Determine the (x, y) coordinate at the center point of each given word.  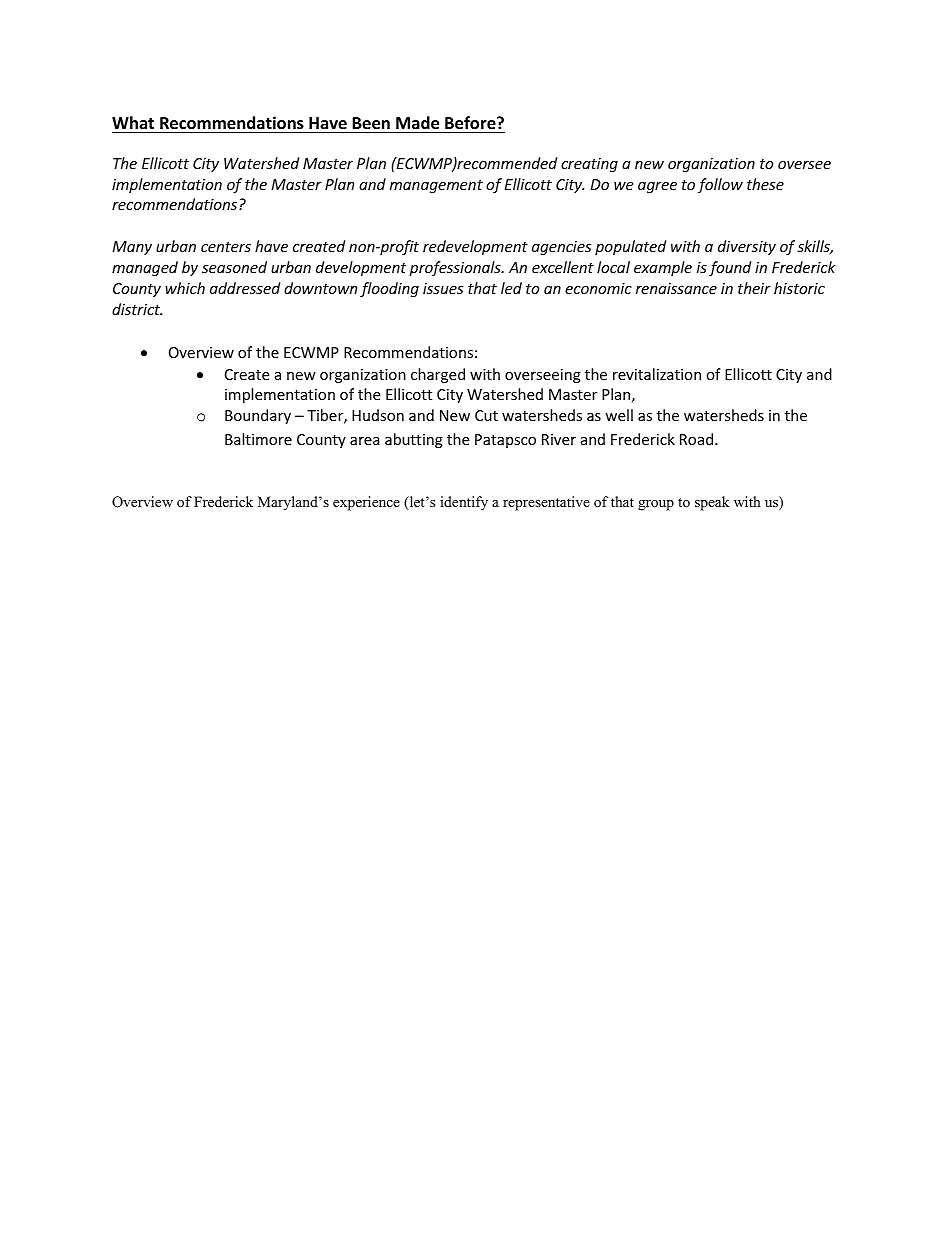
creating (589, 165)
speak (712, 503)
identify (464, 503)
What (133, 122)
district (137, 309)
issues (443, 288)
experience (366, 503)
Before (471, 123)
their (754, 288)
